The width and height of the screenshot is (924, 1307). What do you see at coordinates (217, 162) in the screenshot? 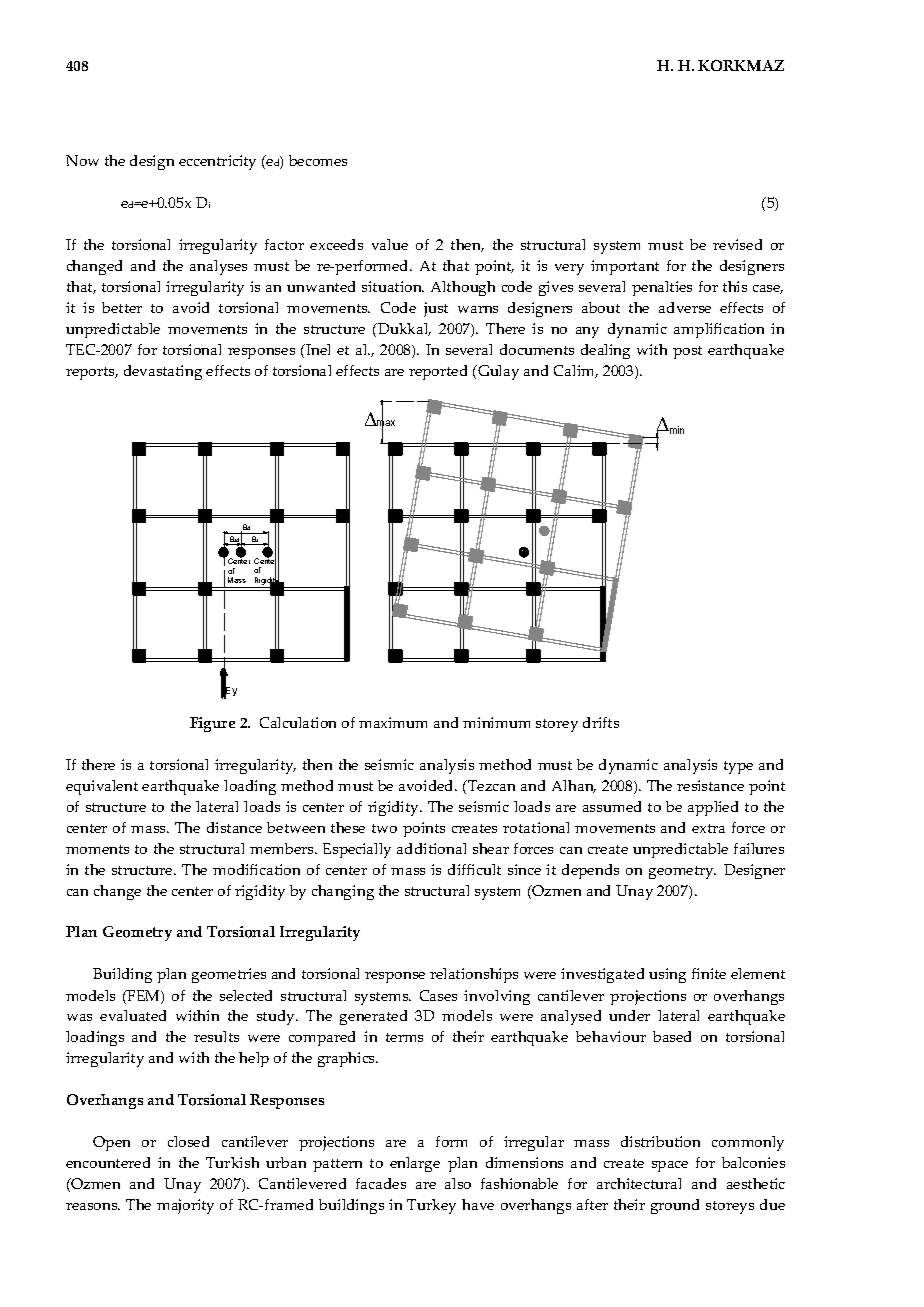
I see `eccentricity` at bounding box center [217, 162].
